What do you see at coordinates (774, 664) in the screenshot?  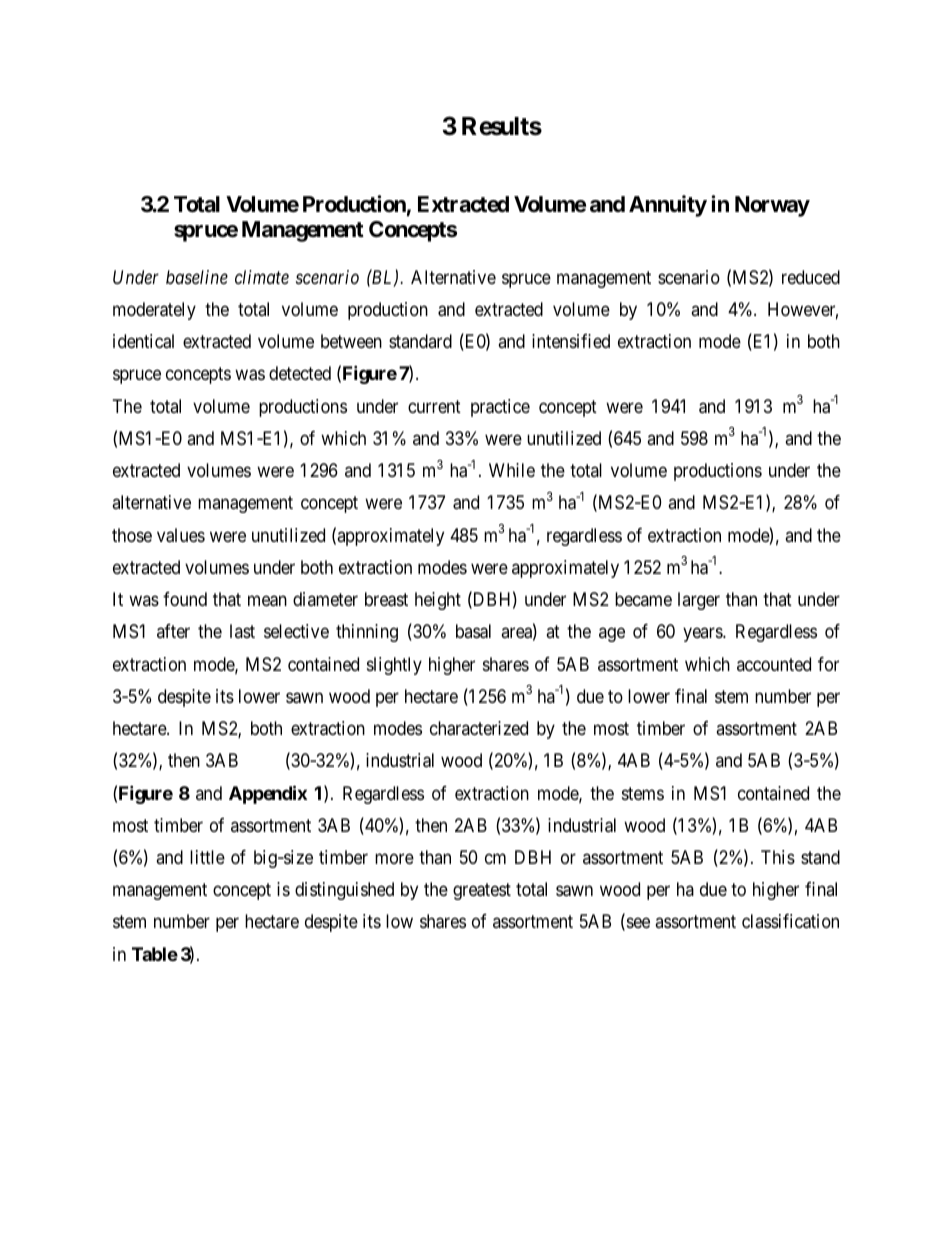 I see `accounted` at bounding box center [774, 664].
